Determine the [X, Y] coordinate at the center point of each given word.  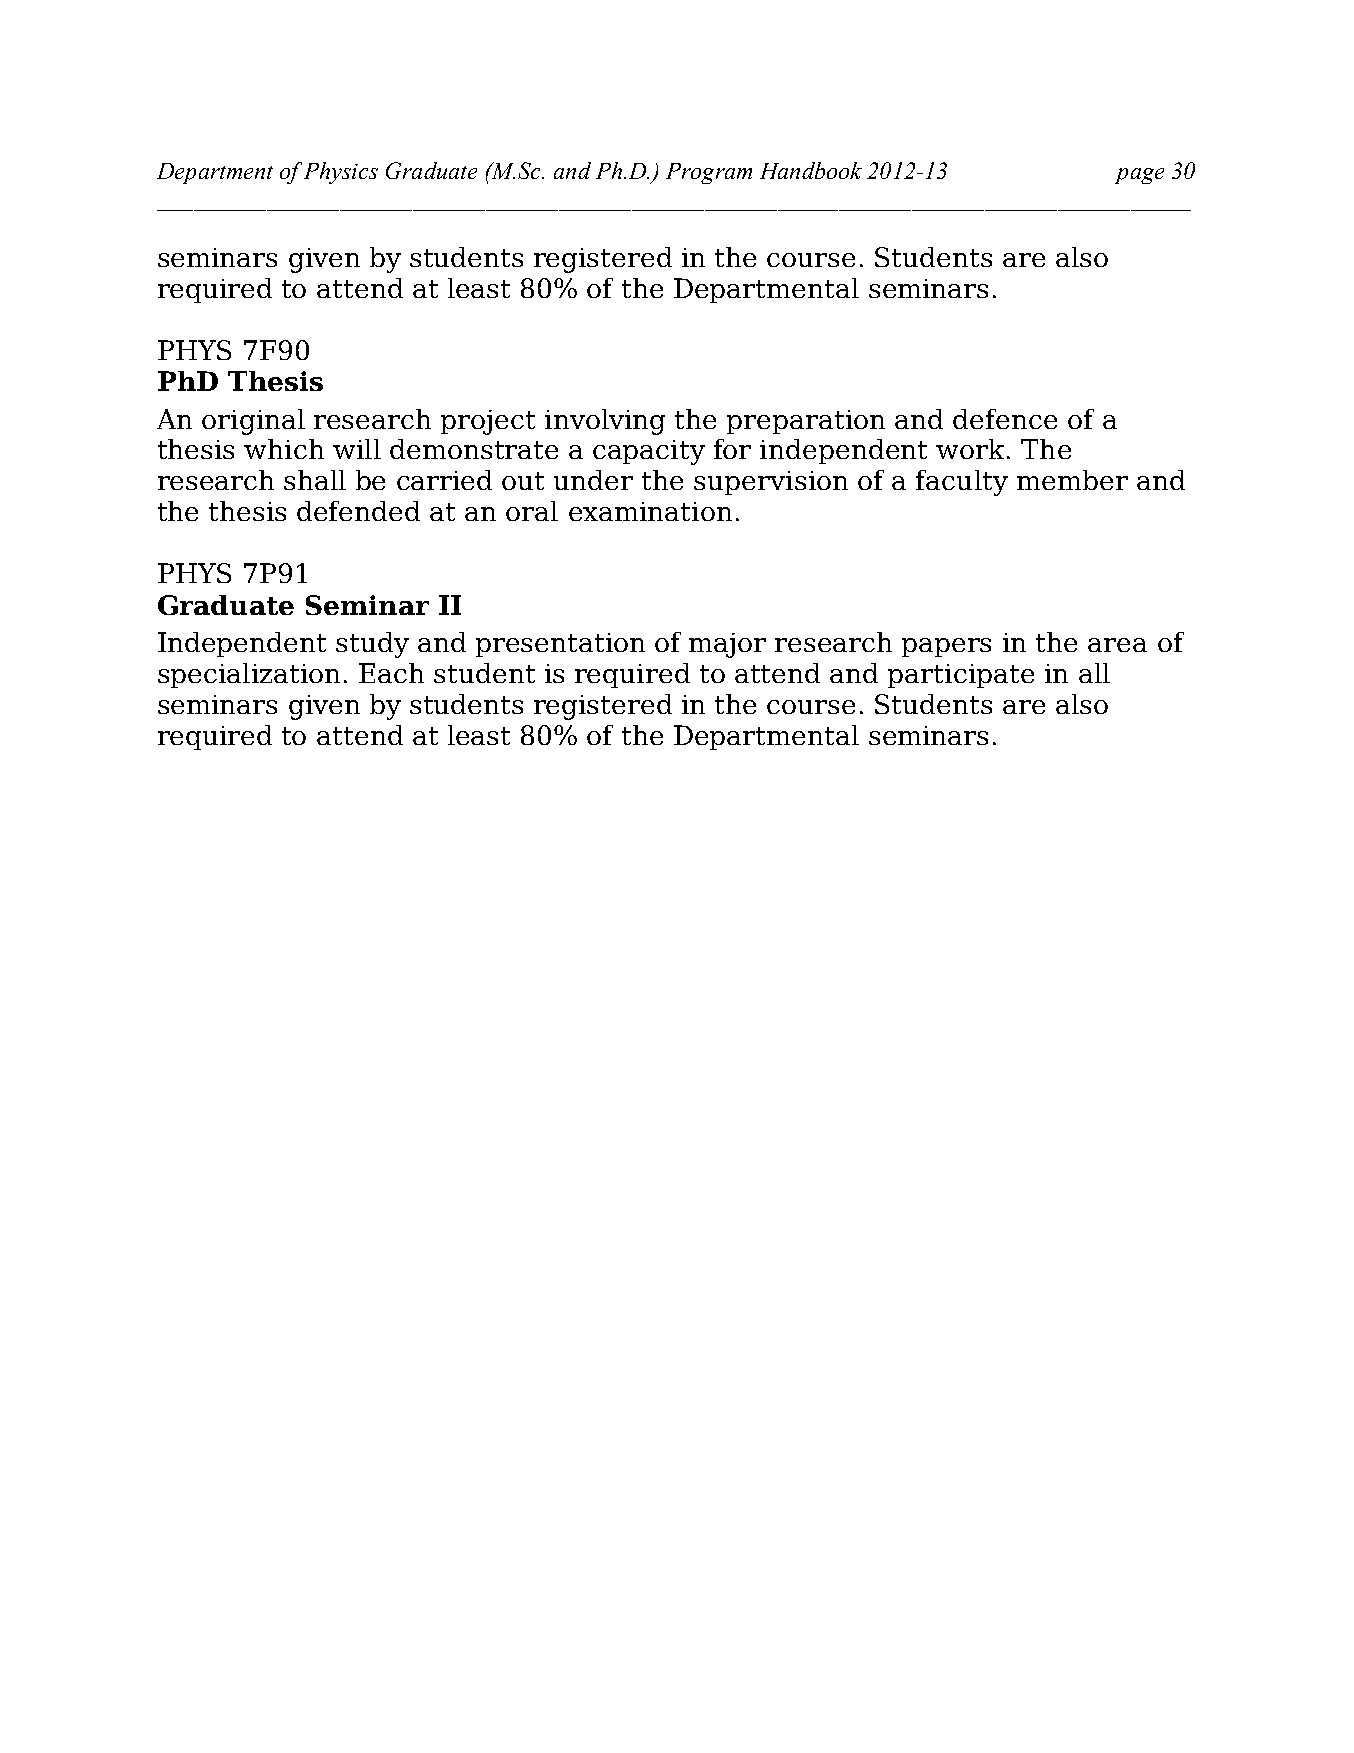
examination [650, 511]
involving [605, 422]
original [253, 422]
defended [358, 511]
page [1139, 176]
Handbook [811, 170]
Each [391, 673]
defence [1005, 419]
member [1072, 480]
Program [709, 173]
